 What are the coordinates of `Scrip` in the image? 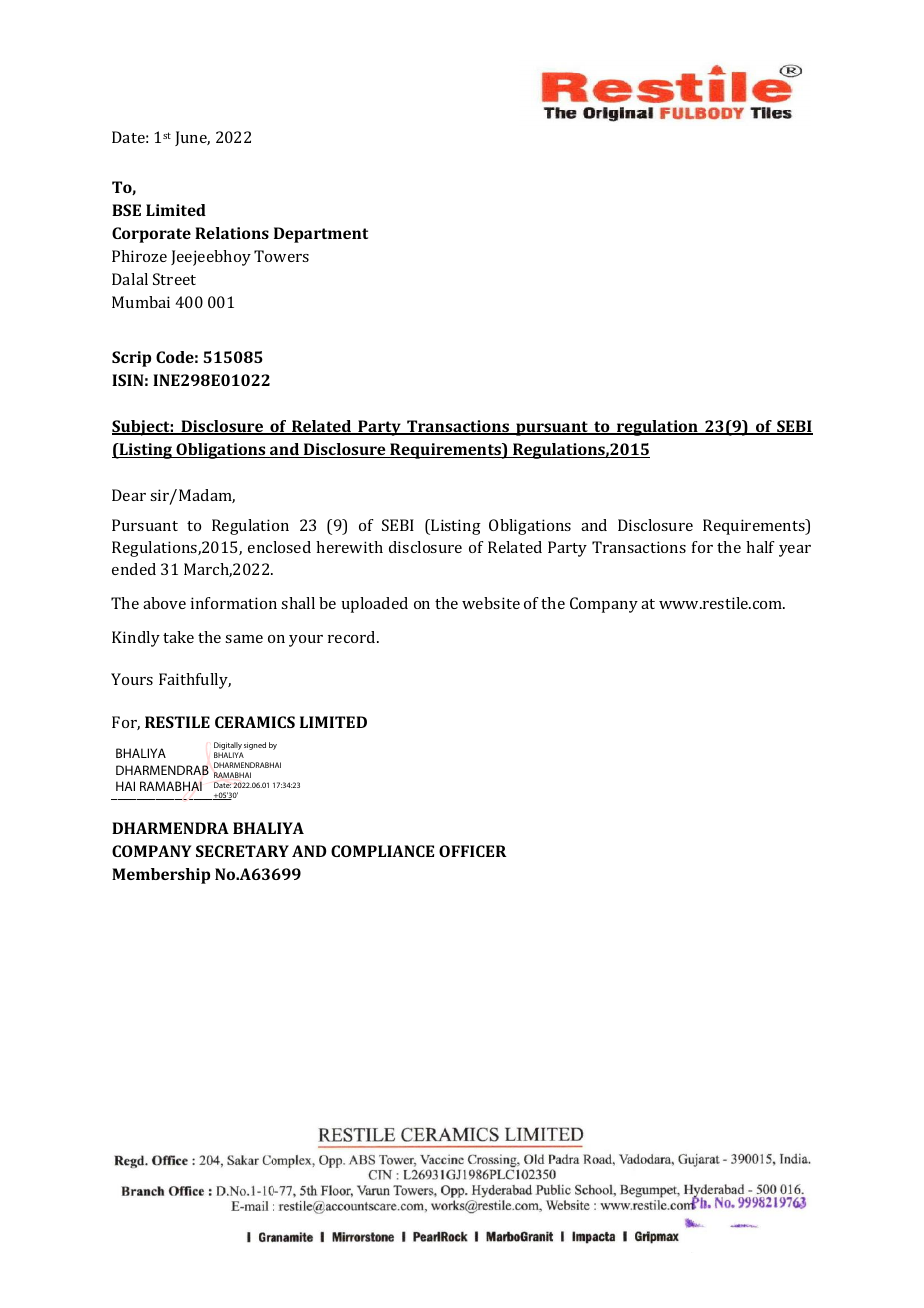 It's located at (131, 359).
